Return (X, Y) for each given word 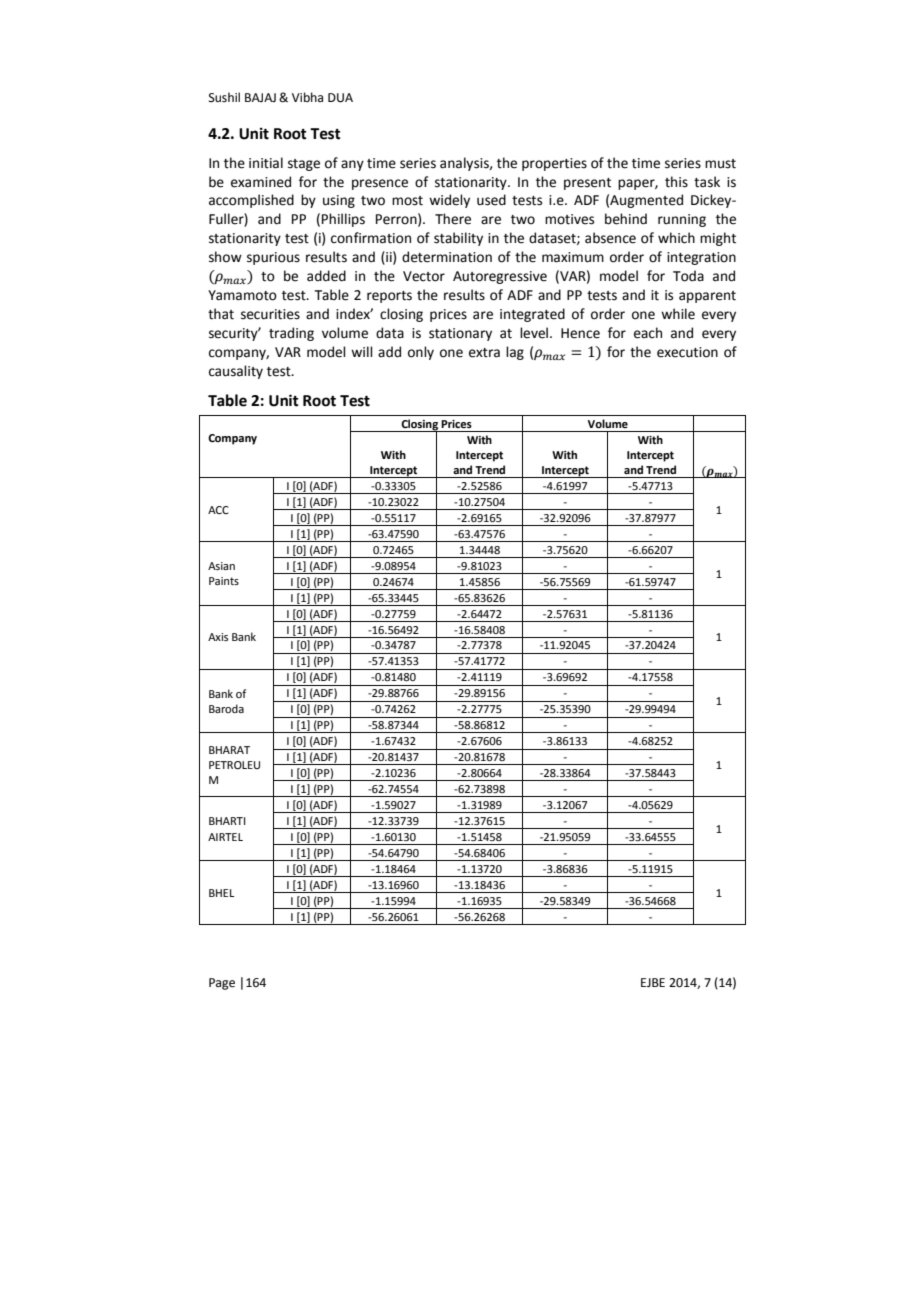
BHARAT (229, 750)
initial (266, 163)
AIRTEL (225, 837)
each (648, 333)
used (491, 200)
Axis (218, 637)
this (676, 182)
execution (687, 352)
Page (222, 984)
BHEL (222, 893)
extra (484, 353)
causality (236, 372)
